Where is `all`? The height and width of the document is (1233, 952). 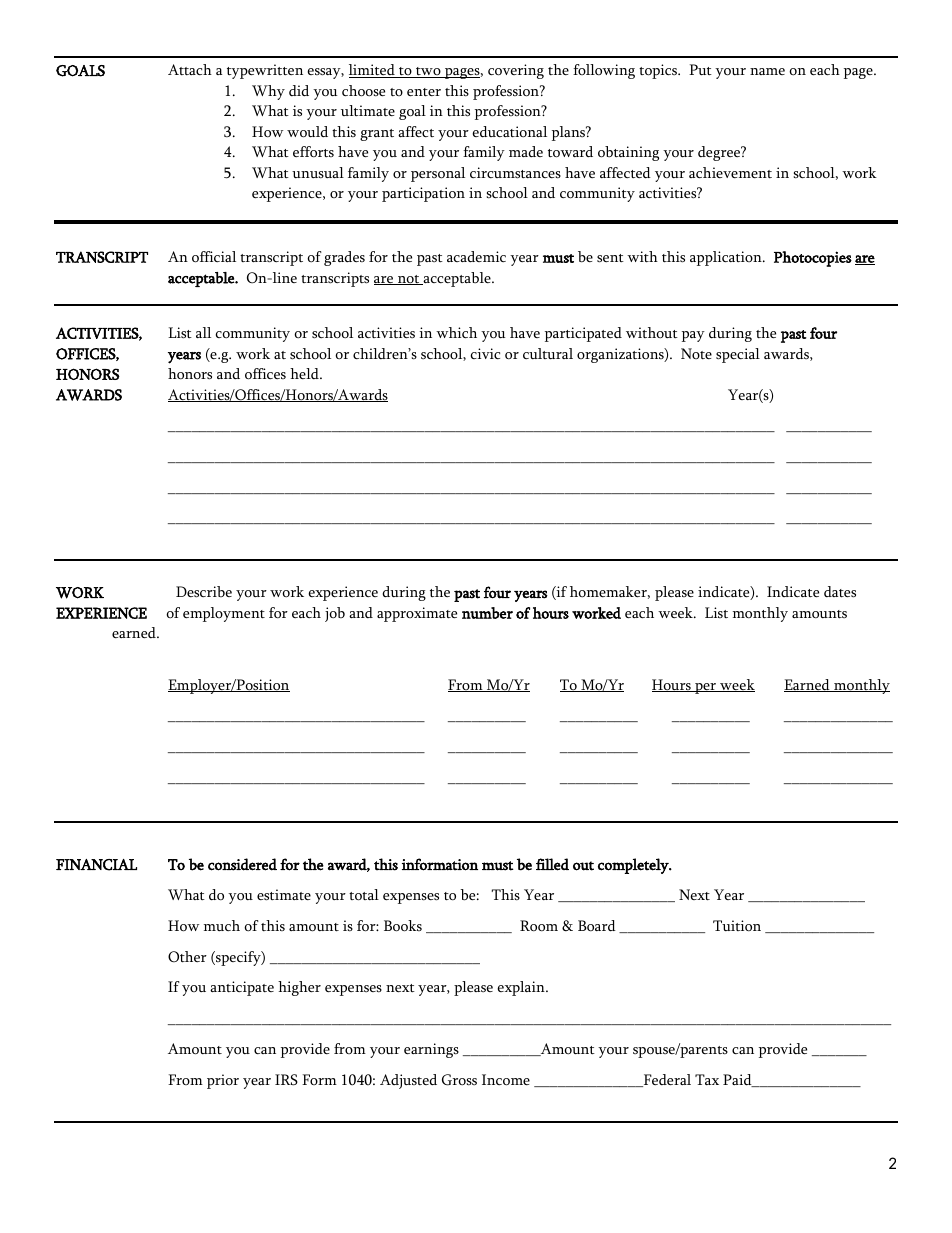 all is located at coordinates (203, 332).
